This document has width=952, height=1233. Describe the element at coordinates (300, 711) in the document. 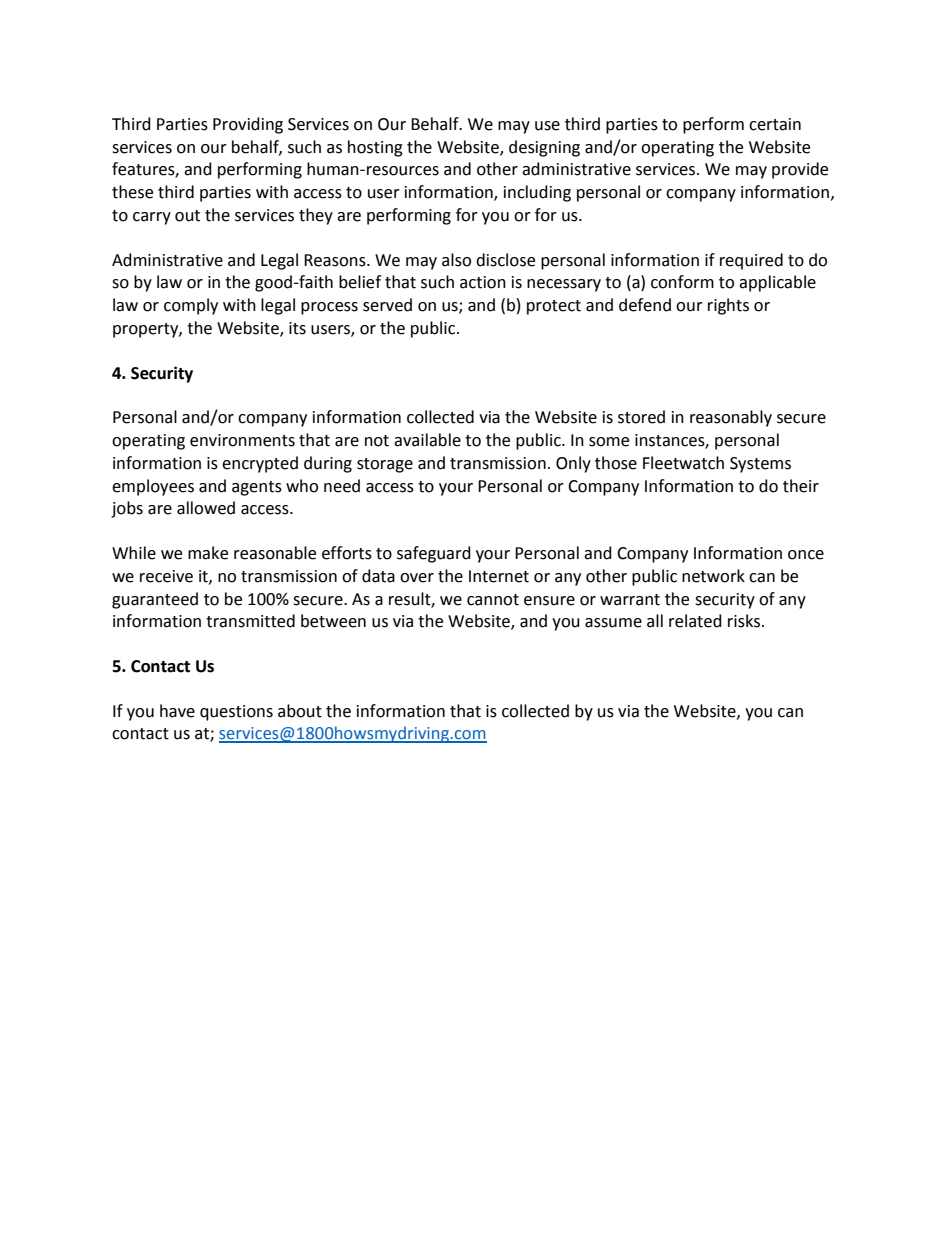

I see `about` at that location.
